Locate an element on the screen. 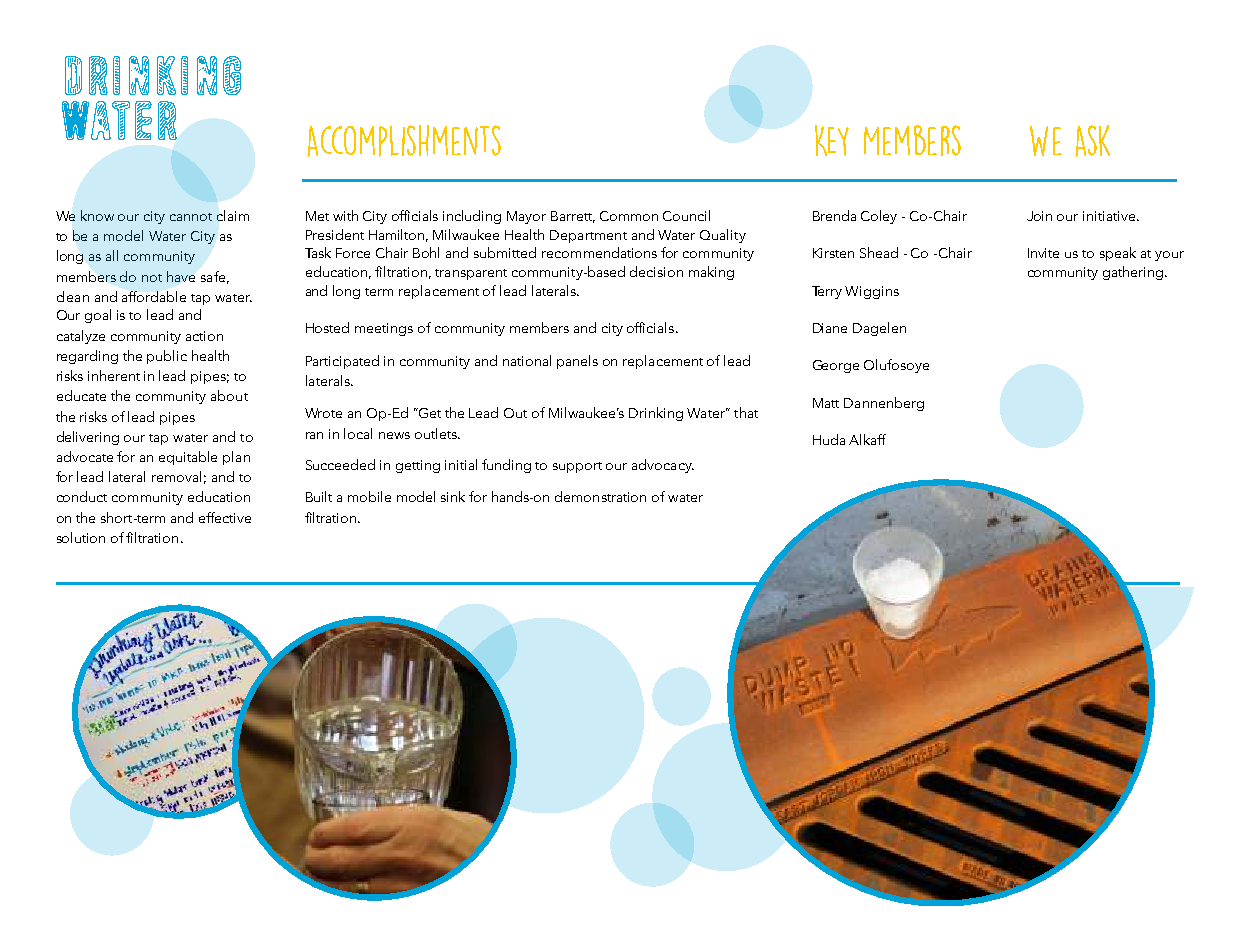  Accomplishments is located at coordinates (404, 141).
